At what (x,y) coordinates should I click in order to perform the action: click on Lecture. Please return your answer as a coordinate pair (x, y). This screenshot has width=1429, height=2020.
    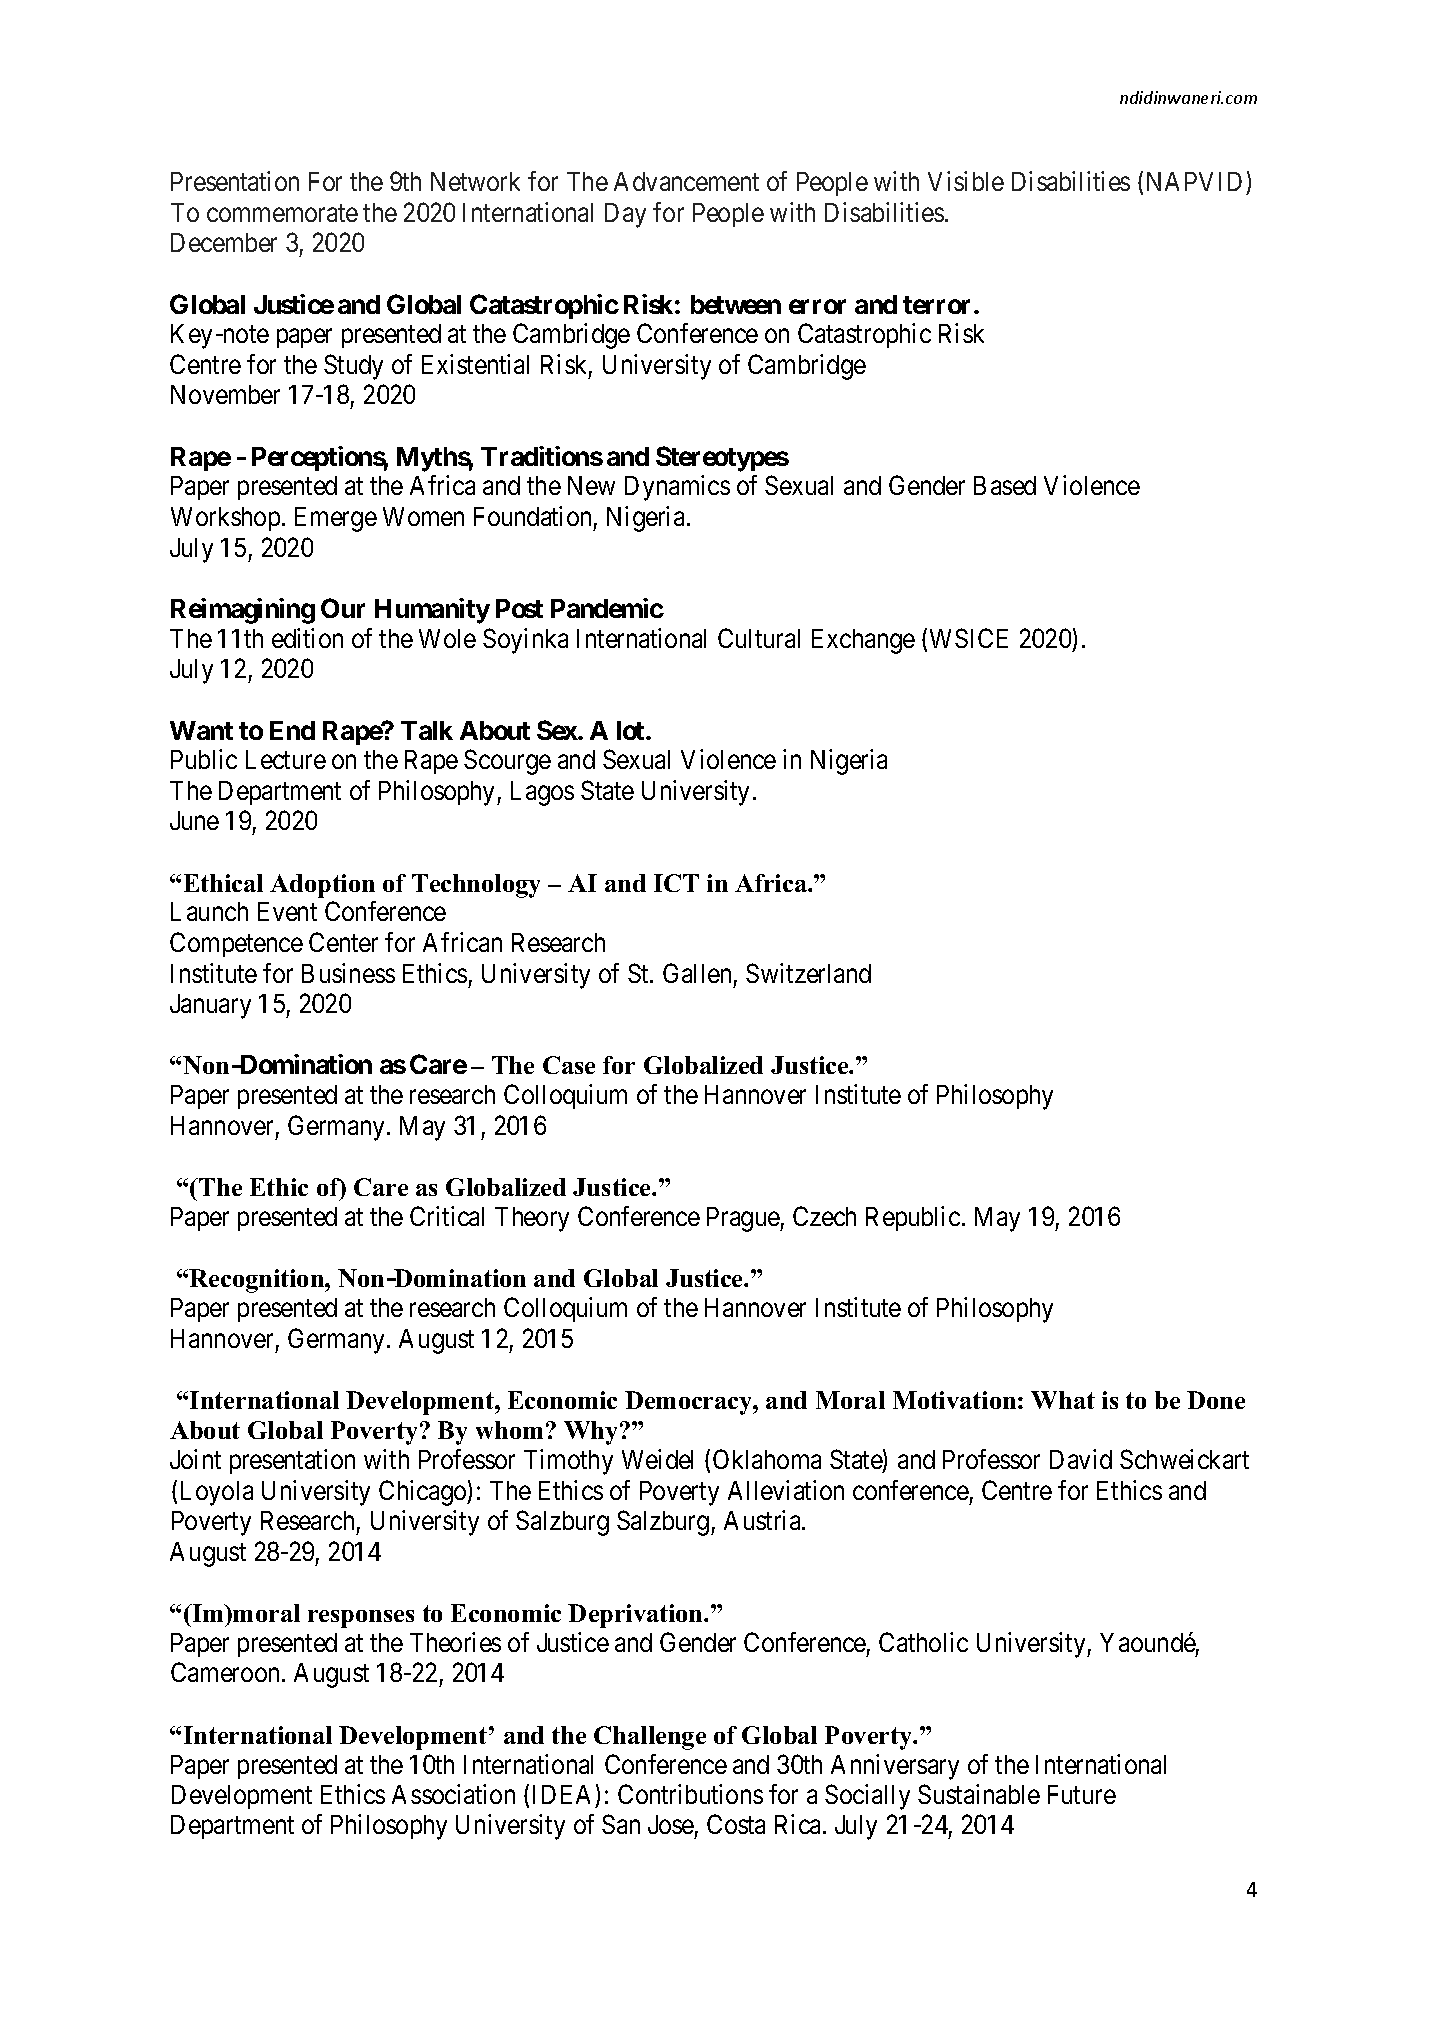
    Looking at the image, I should click on (286, 759).
